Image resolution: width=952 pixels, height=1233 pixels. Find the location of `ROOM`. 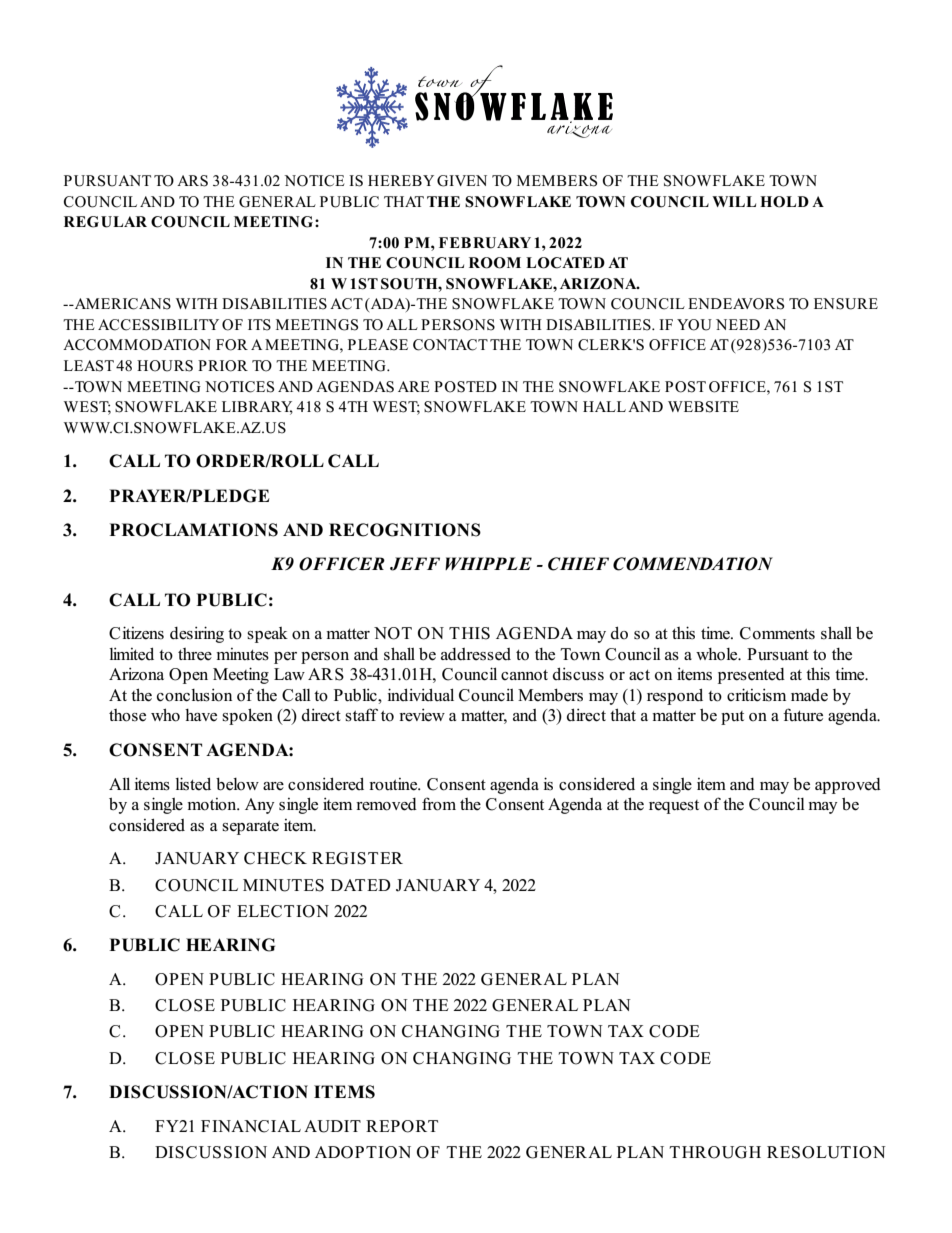

ROOM is located at coordinates (495, 263).
